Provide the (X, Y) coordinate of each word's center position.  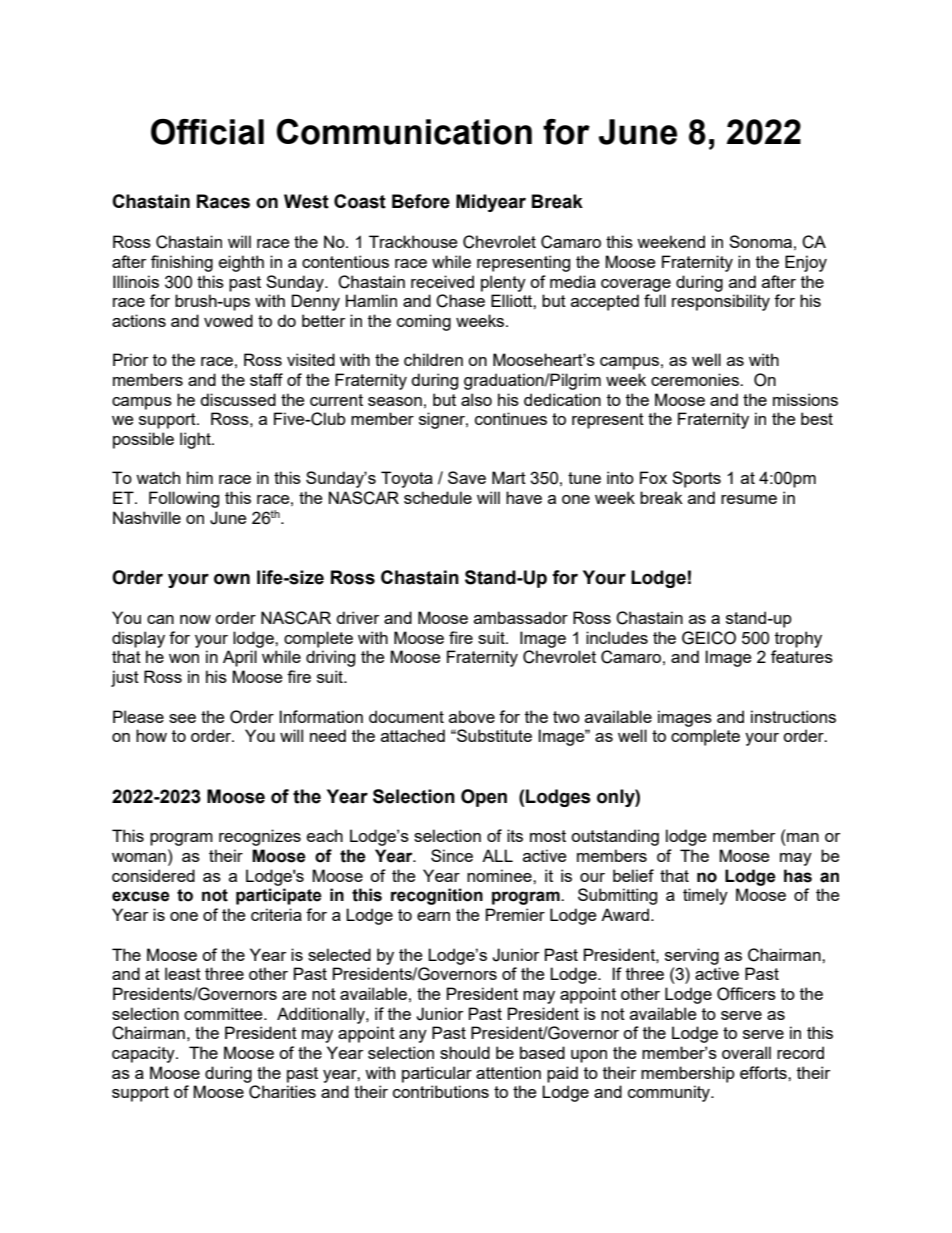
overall (746, 1052)
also (476, 399)
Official (207, 132)
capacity (144, 1054)
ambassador (521, 617)
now (195, 619)
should (465, 1052)
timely (705, 896)
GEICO (709, 638)
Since (452, 855)
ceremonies (696, 379)
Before (421, 201)
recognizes (260, 837)
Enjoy (806, 263)
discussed (238, 399)
